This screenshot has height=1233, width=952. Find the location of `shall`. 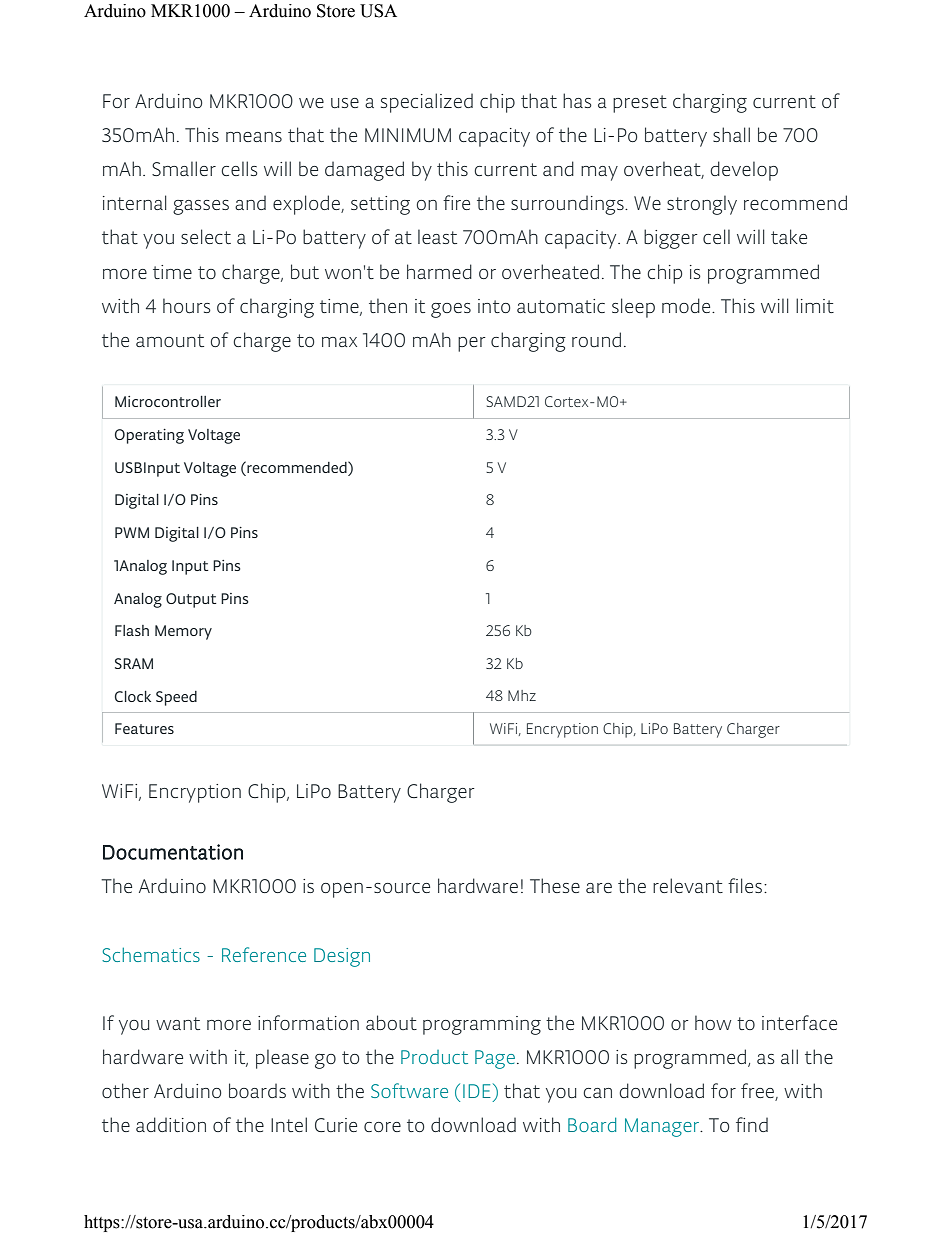

shall is located at coordinates (731, 134).
